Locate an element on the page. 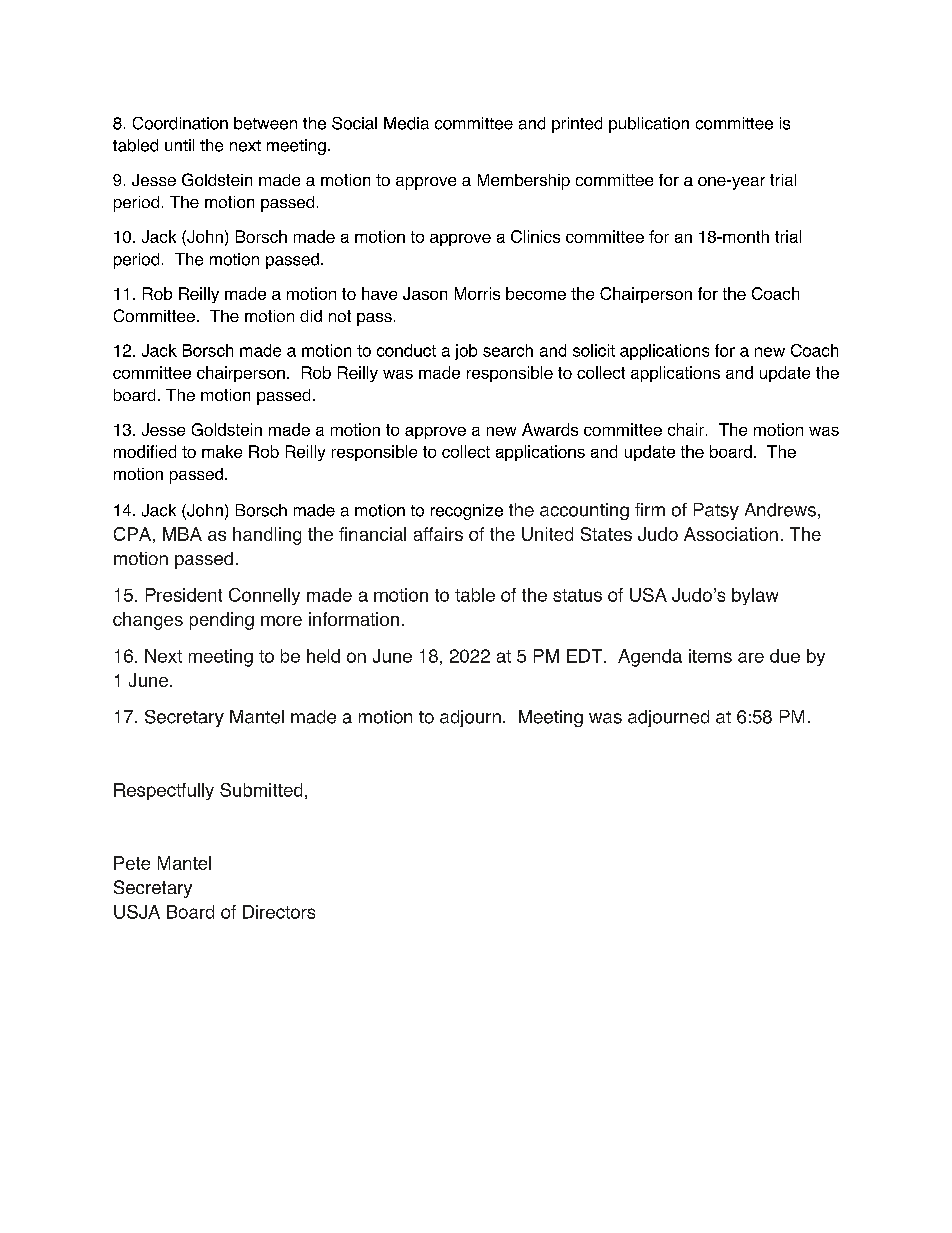  items is located at coordinates (710, 656).
